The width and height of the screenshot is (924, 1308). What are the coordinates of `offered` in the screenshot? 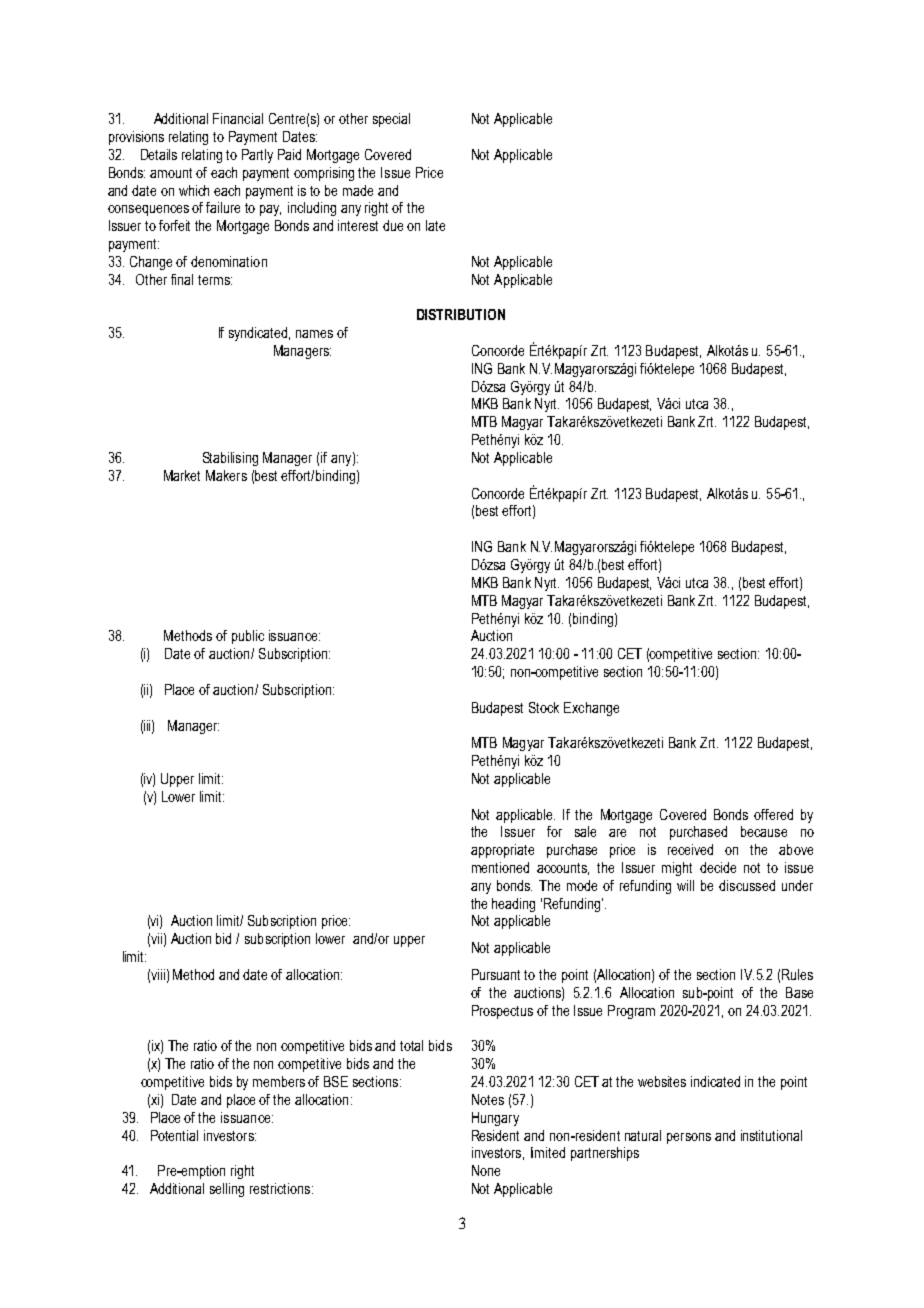 It's located at (773, 814).
